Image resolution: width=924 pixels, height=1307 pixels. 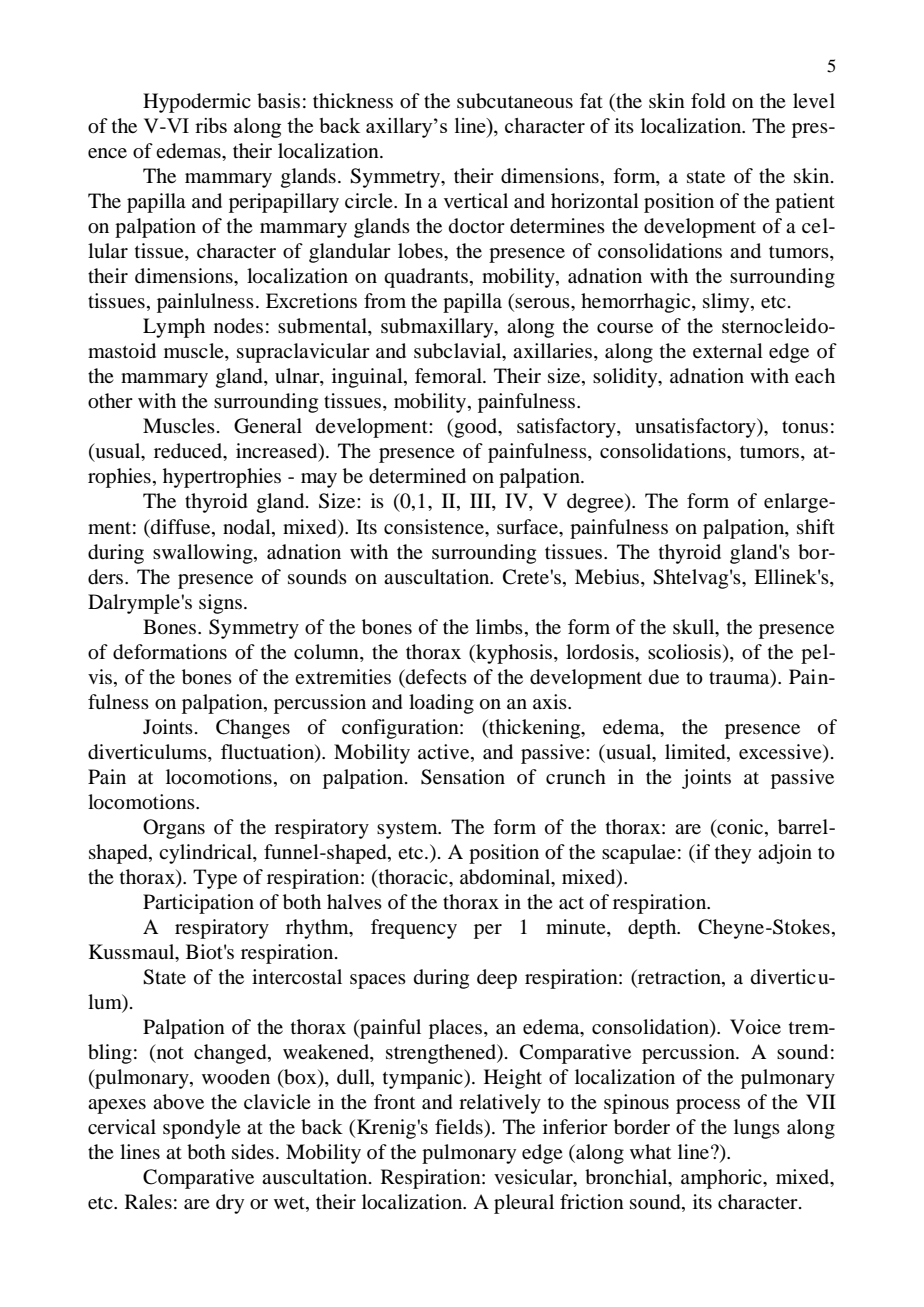 What do you see at coordinates (733, 854) in the page?
I see `they` at bounding box center [733, 854].
